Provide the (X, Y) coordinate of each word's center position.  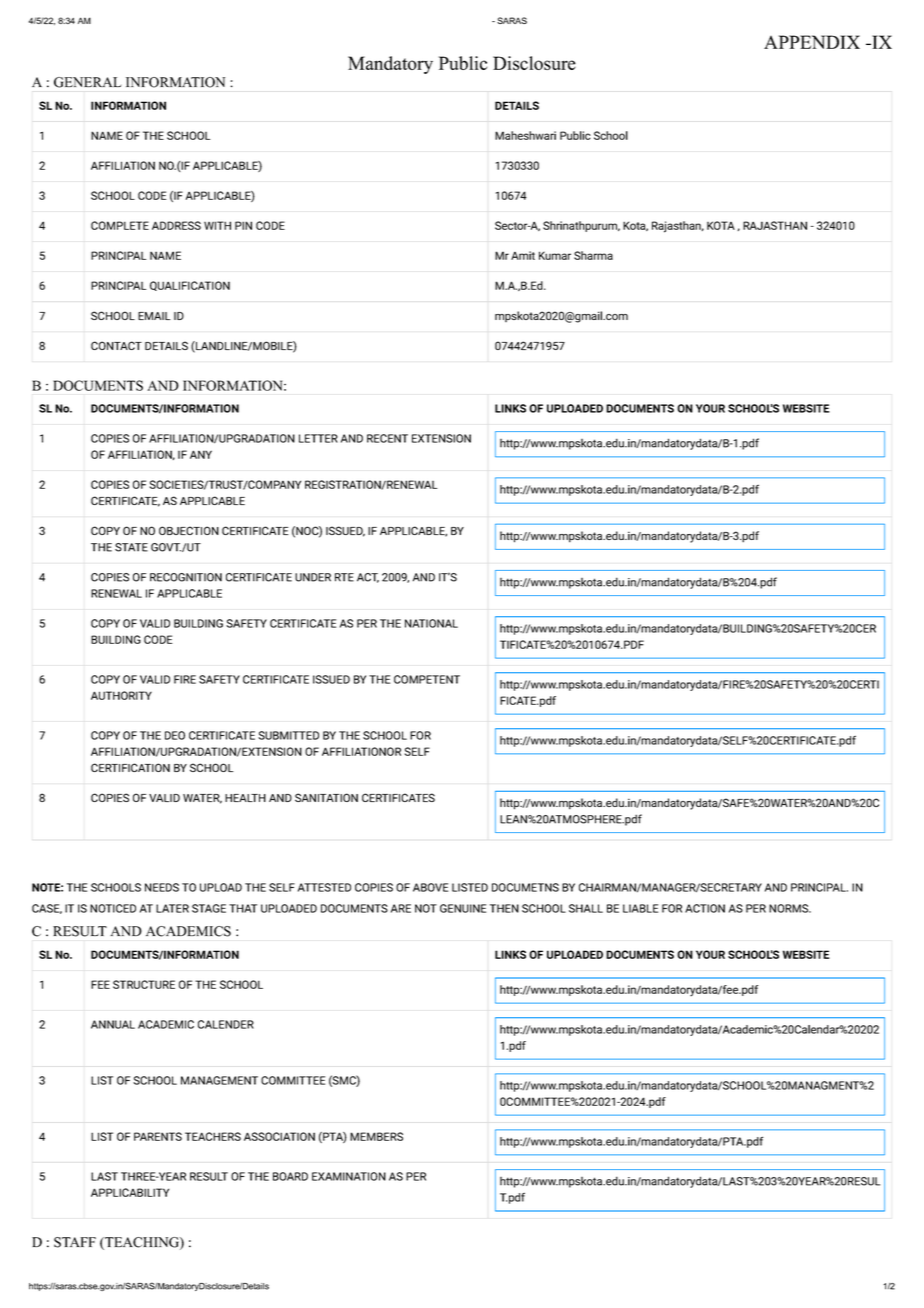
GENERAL (87, 82)
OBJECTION (189, 530)
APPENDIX (812, 42)
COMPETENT (427, 679)
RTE (344, 577)
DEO (175, 735)
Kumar (555, 255)
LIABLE (640, 908)
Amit (523, 255)
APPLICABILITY (130, 1192)
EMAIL (154, 316)
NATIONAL (431, 623)
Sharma (593, 255)
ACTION (705, 908)
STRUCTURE (144, 984)
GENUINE (463, 908)
